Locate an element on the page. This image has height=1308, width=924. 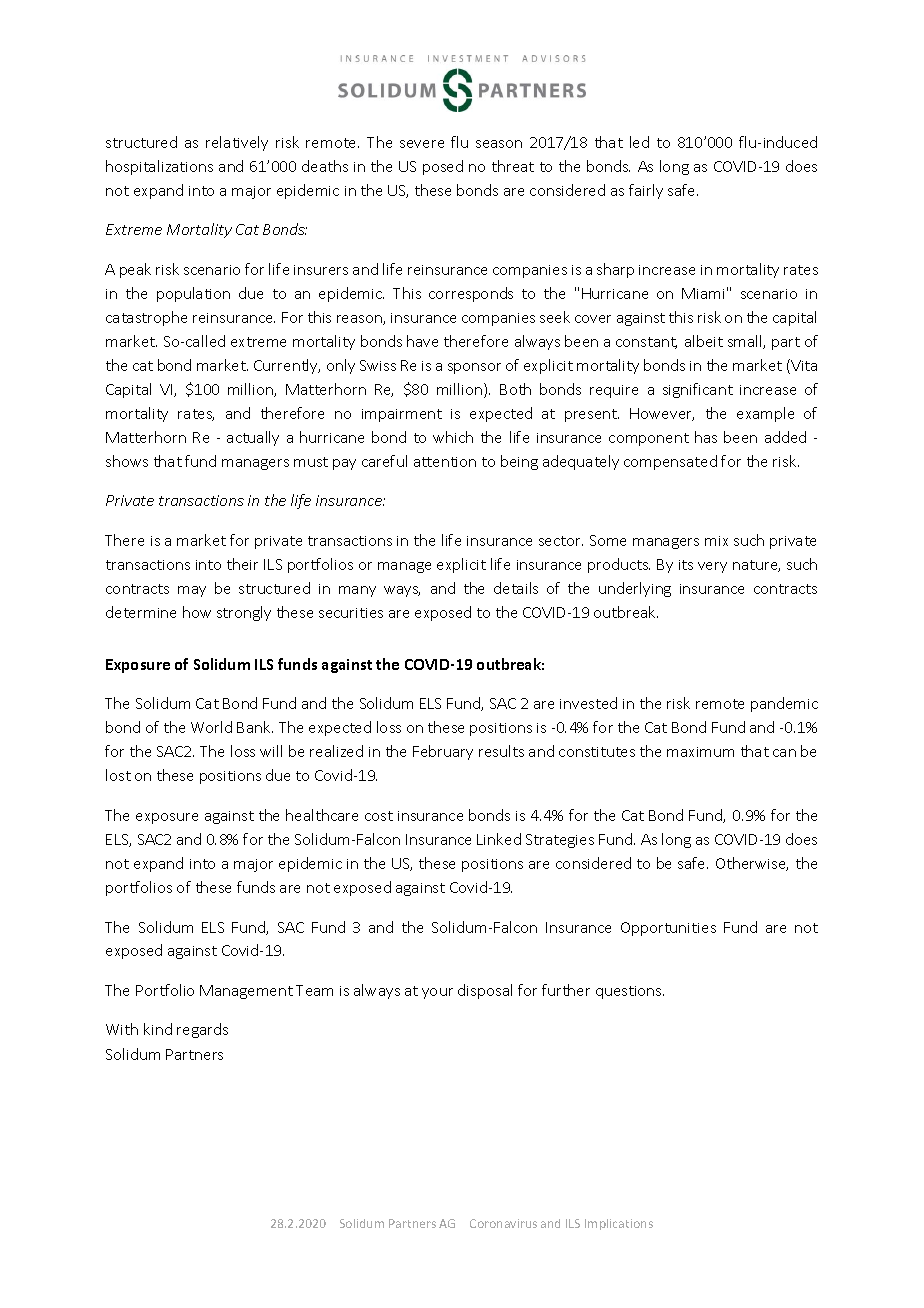
fairly is located at coordinates (646, 191).
